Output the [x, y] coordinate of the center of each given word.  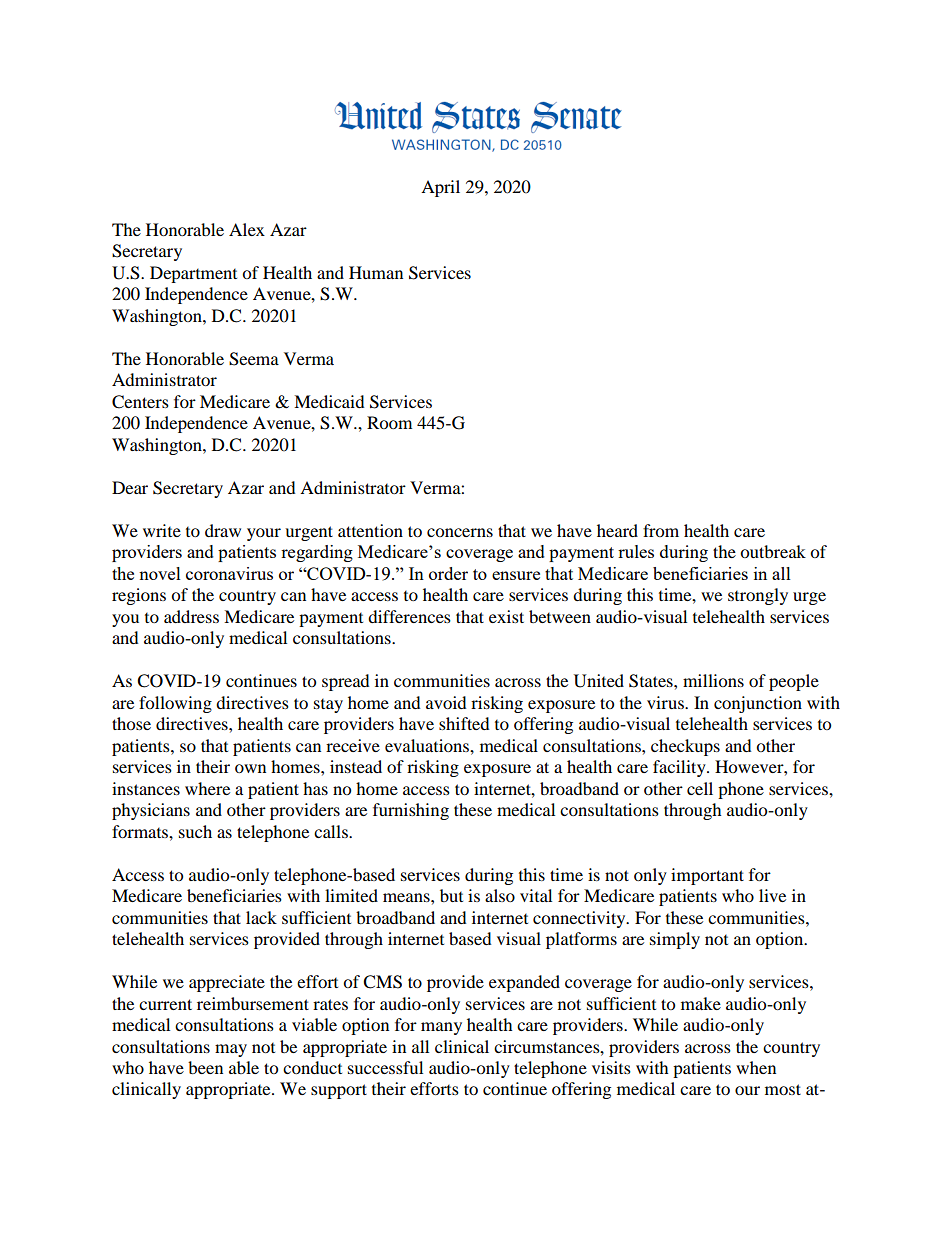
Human [376, 272]
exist [506, 616]
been [205, 1067]
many [441, 1028]
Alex [247, 229]
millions [713, 680]
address [191, 616]
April [440, 188]
